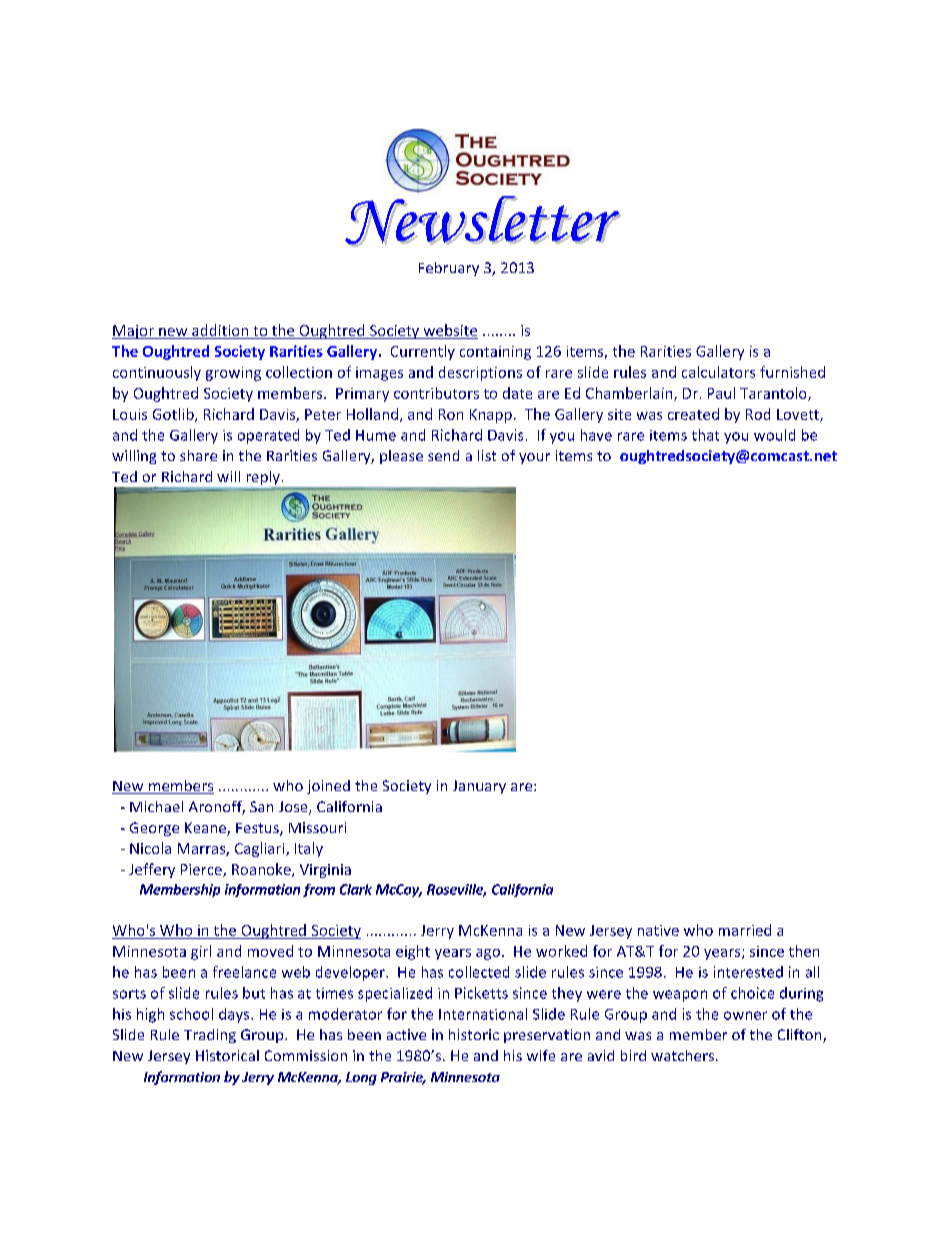 The image size is (952, 1233). What do you see at coordinates (705, 435) in the screenshot?
I see `that` at bounding box center [705, 435].
